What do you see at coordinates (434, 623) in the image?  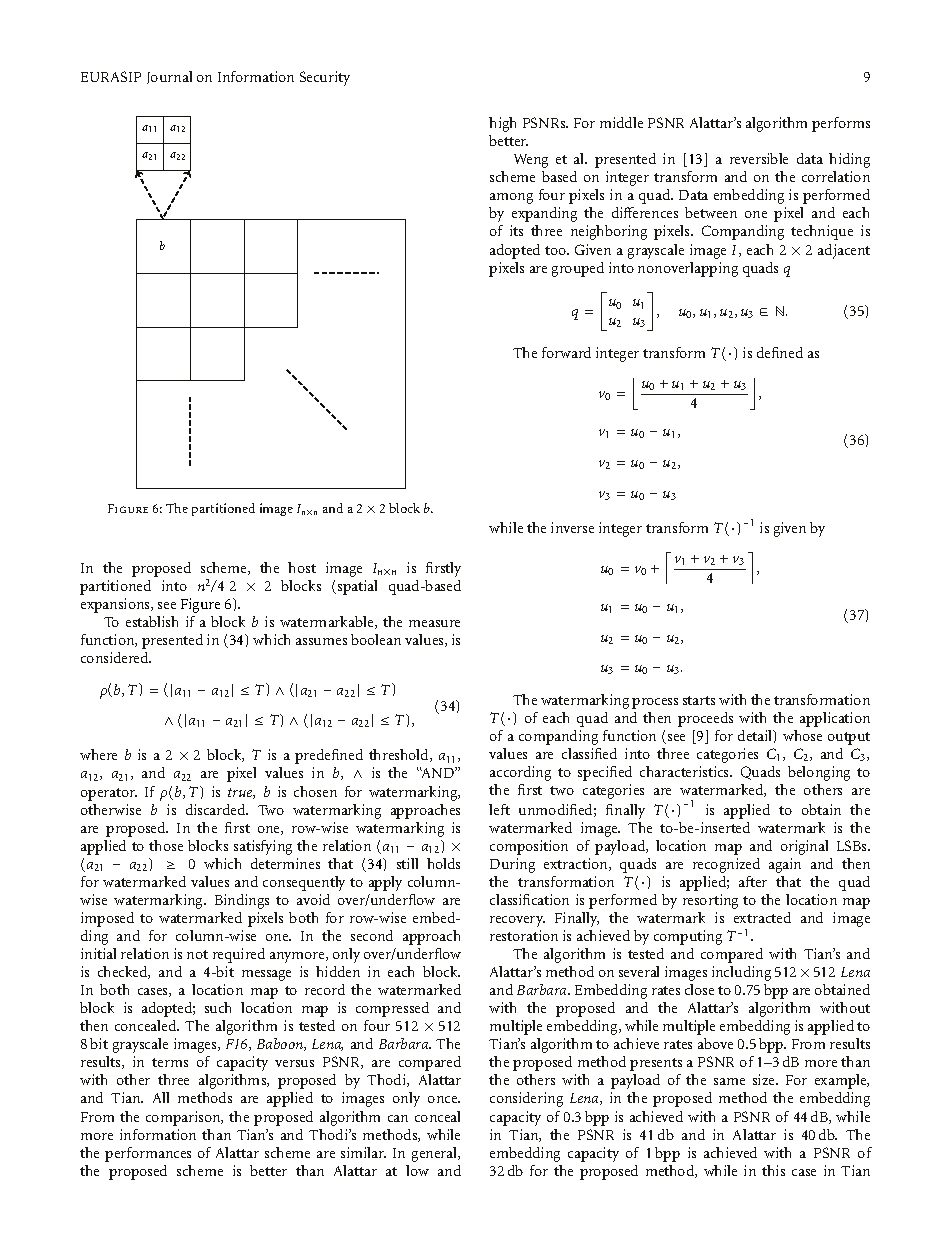 I see `measure` at bounding box center [434, 623].
